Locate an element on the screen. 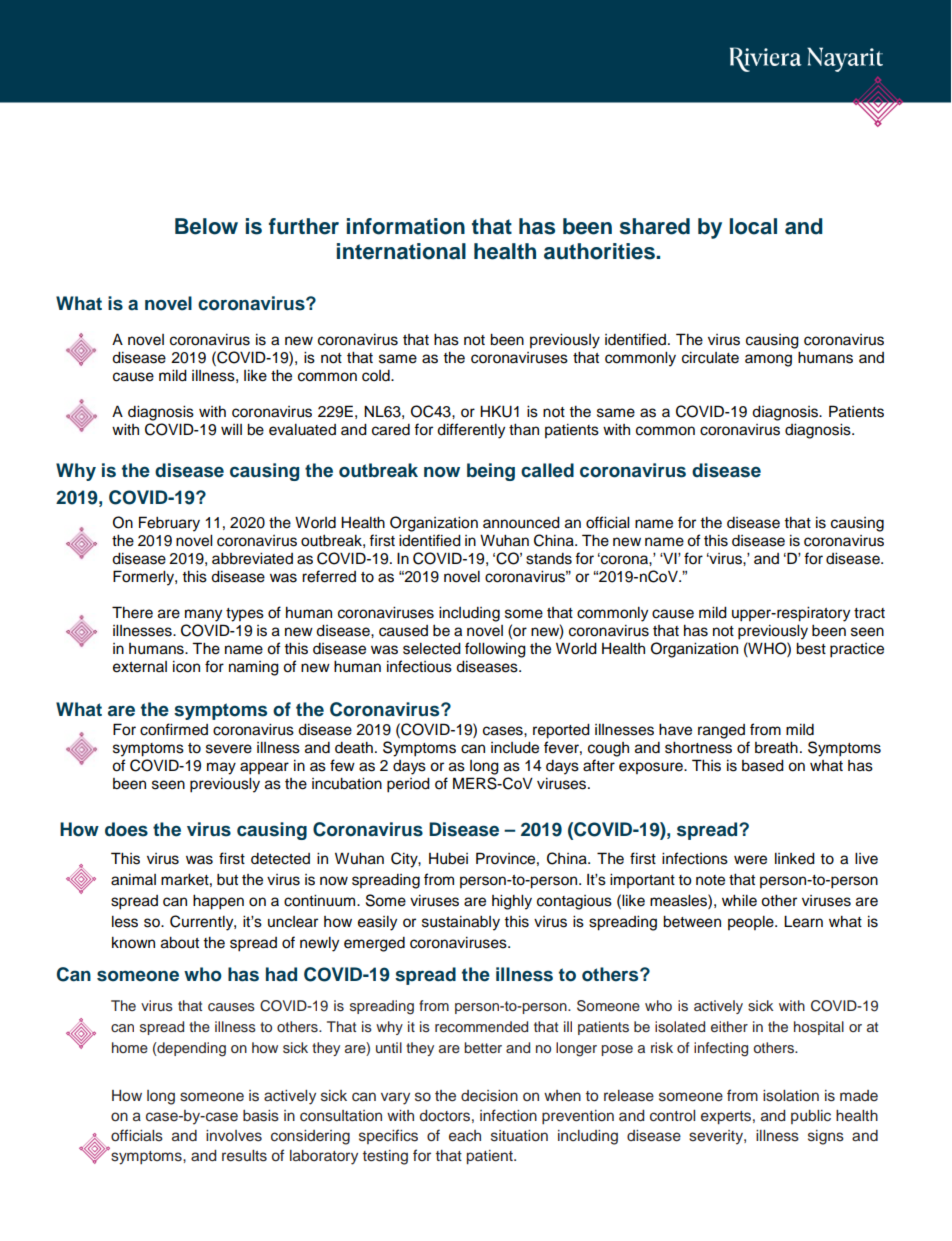  many is located at coordinates (203, 615).
